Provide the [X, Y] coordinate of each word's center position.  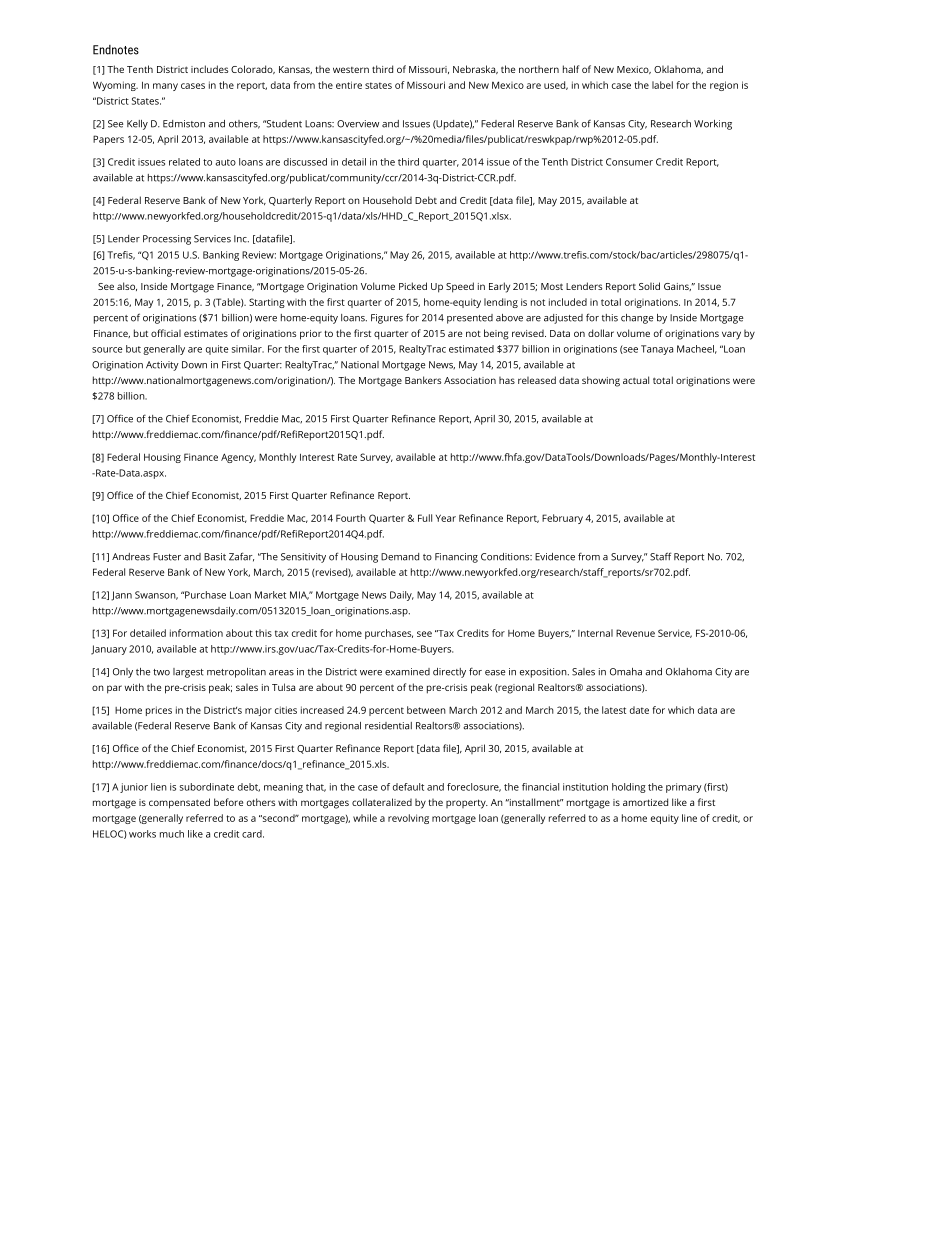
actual [636, 380]
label [662, 85]
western [351, 70]
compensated [179, 803]
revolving [408, 819]
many [165, 87]
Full [425, 518]
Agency [238, 458]
